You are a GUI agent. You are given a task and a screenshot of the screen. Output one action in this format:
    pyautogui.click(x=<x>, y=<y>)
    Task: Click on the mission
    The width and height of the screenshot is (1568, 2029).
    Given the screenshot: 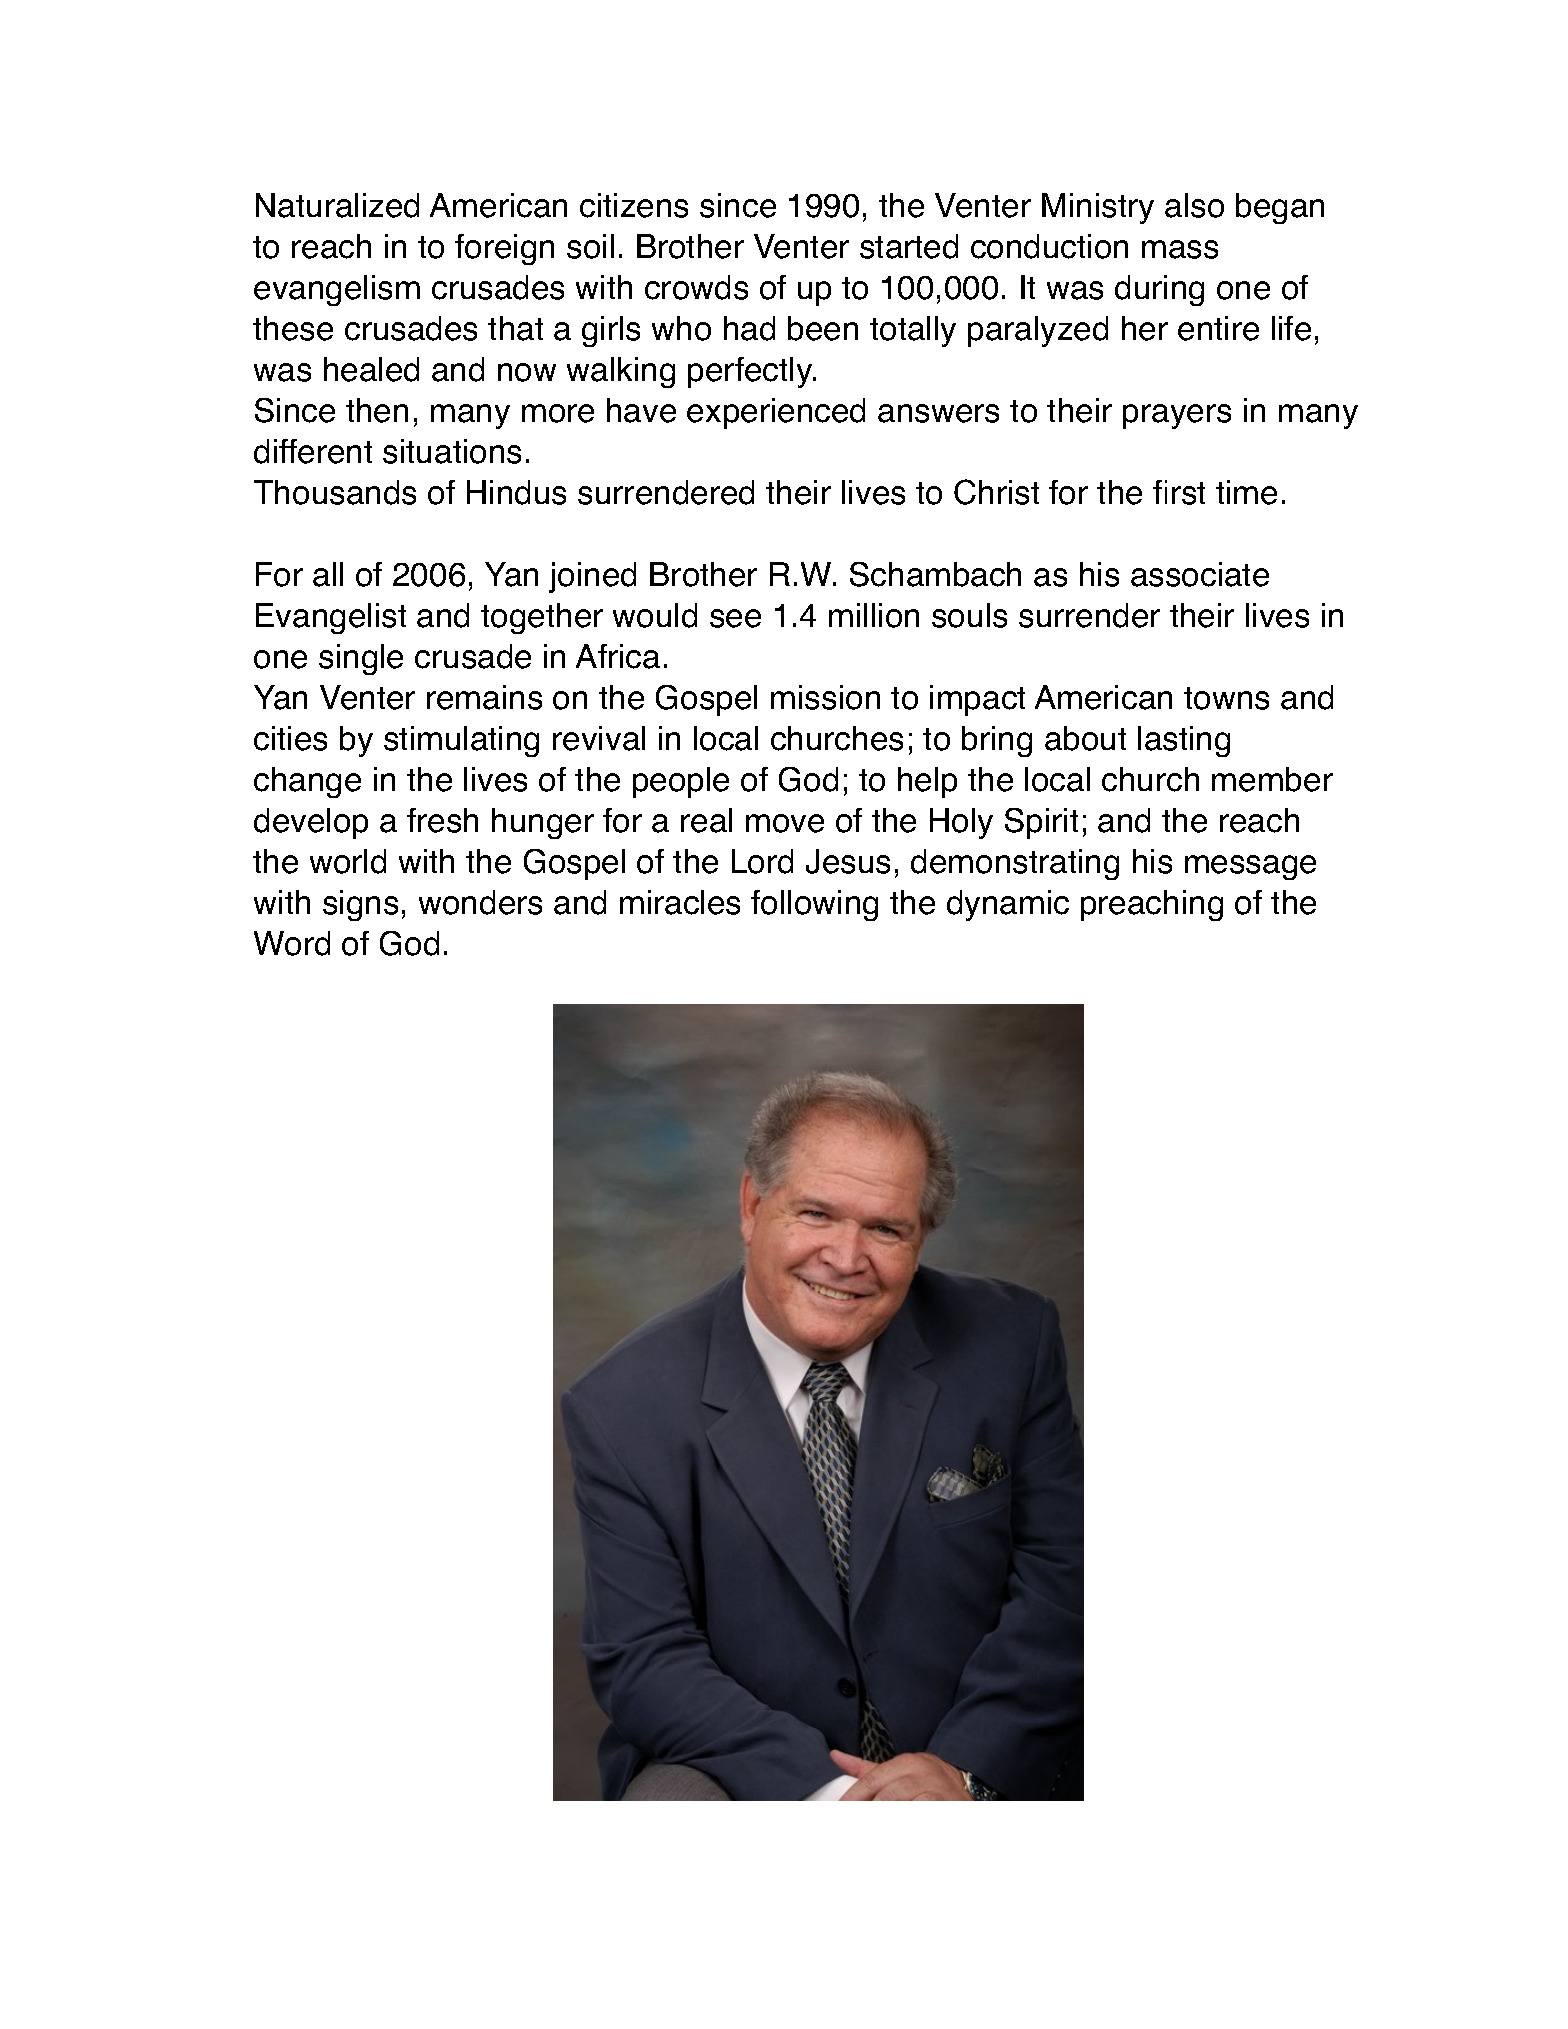 What is the action you would take?
    pyautogui.click(x=825, y=697)
